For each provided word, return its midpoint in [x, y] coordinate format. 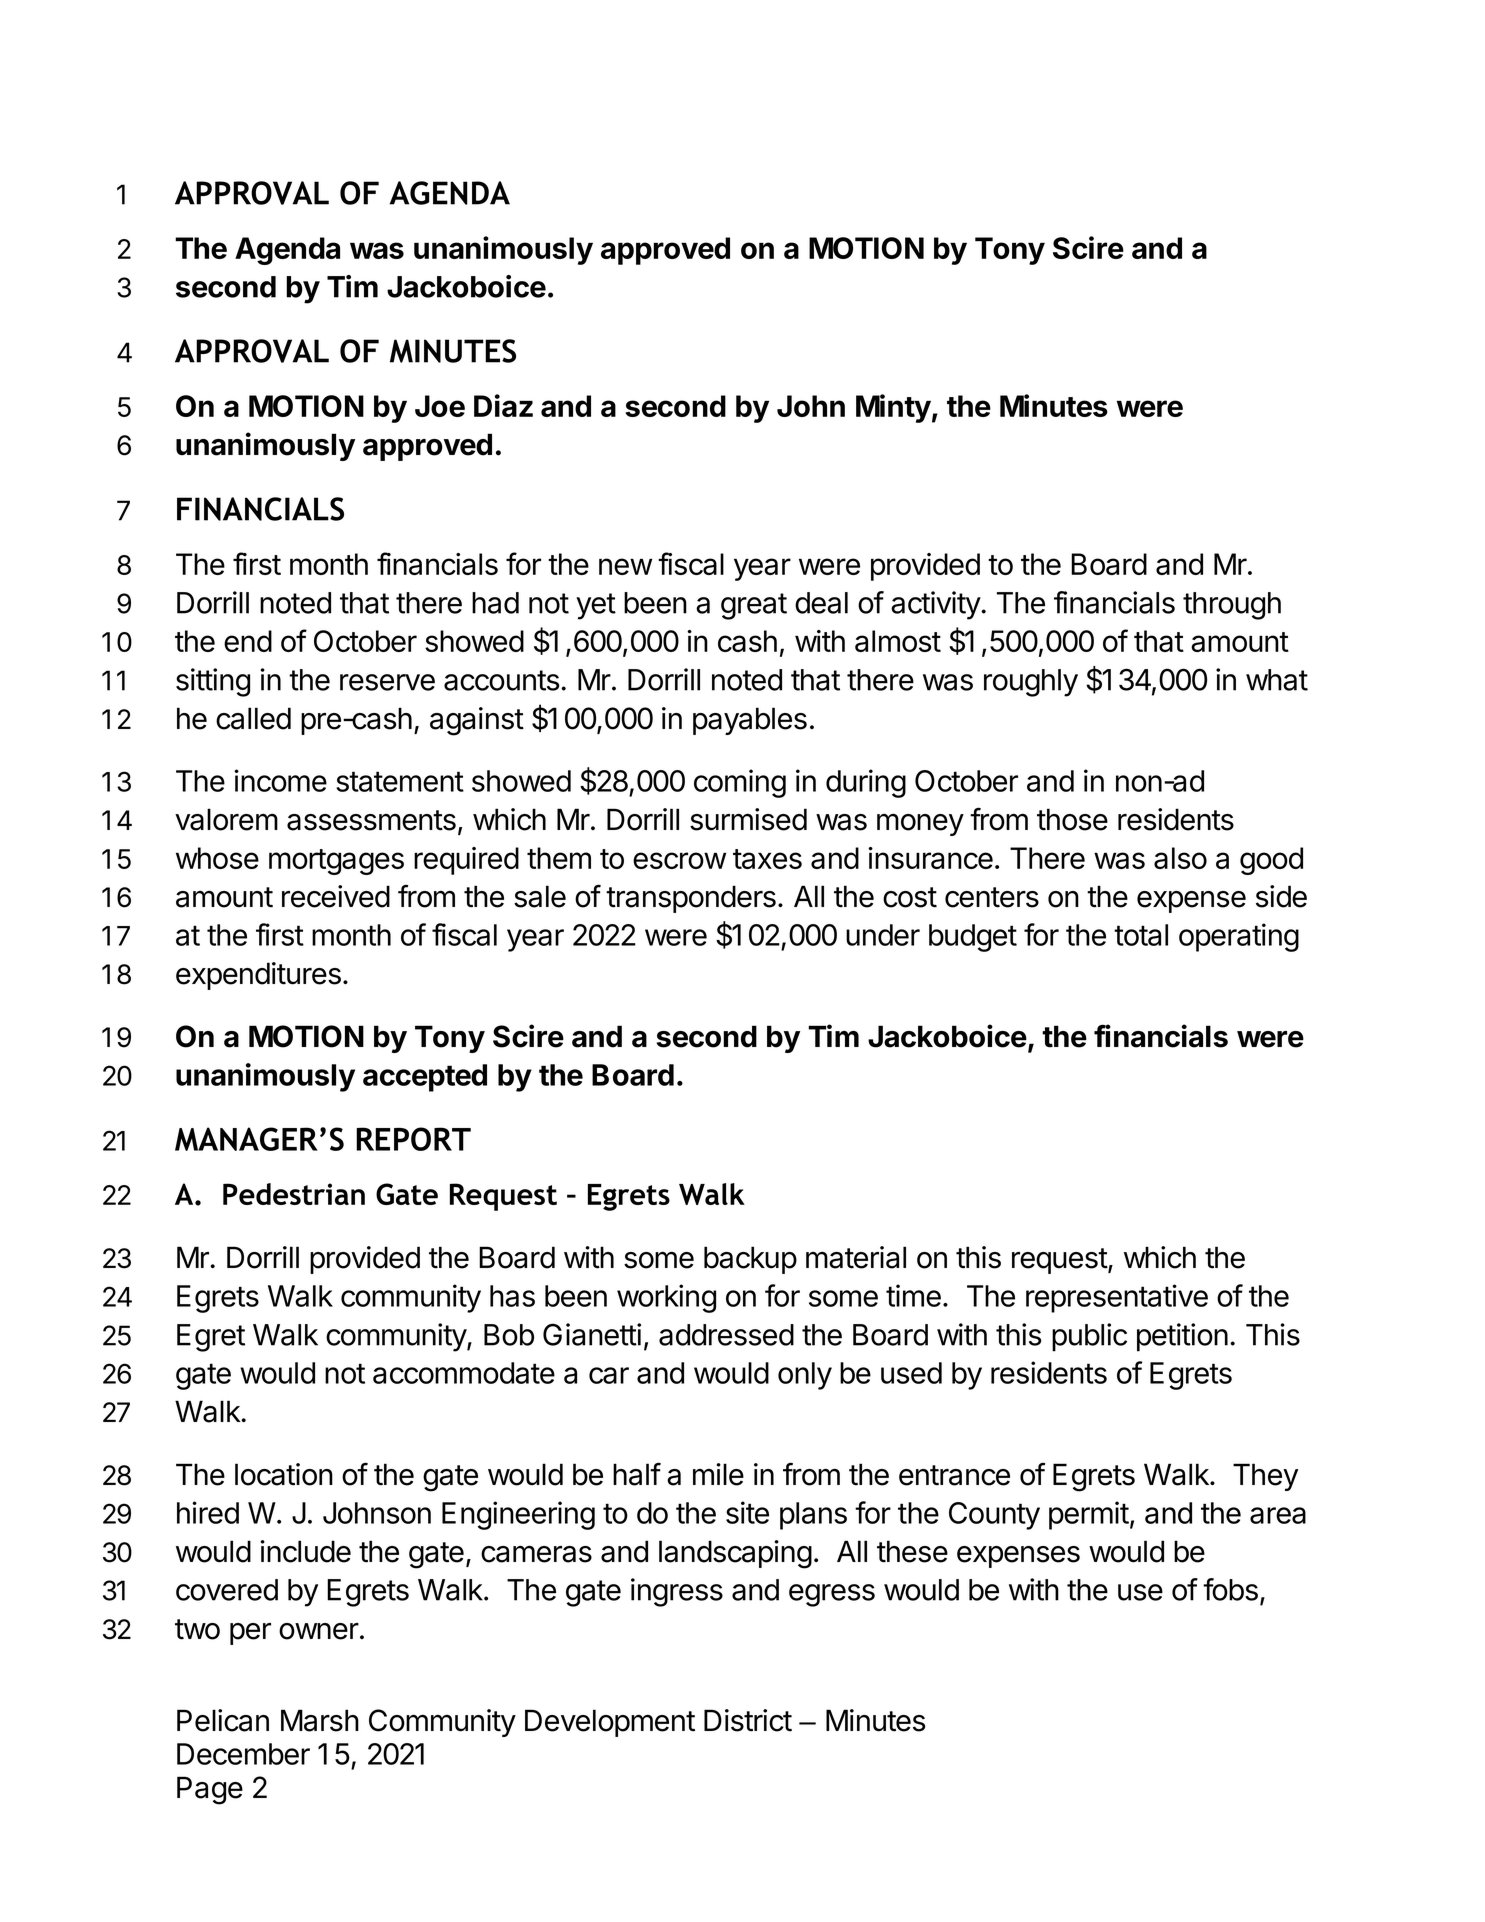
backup [750, 1260]
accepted [425, 1078]
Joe [440, 406]
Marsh [320, 1720]
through [1232, 606]
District [748, 1720]
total [1141, 935]
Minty [893, 408]
